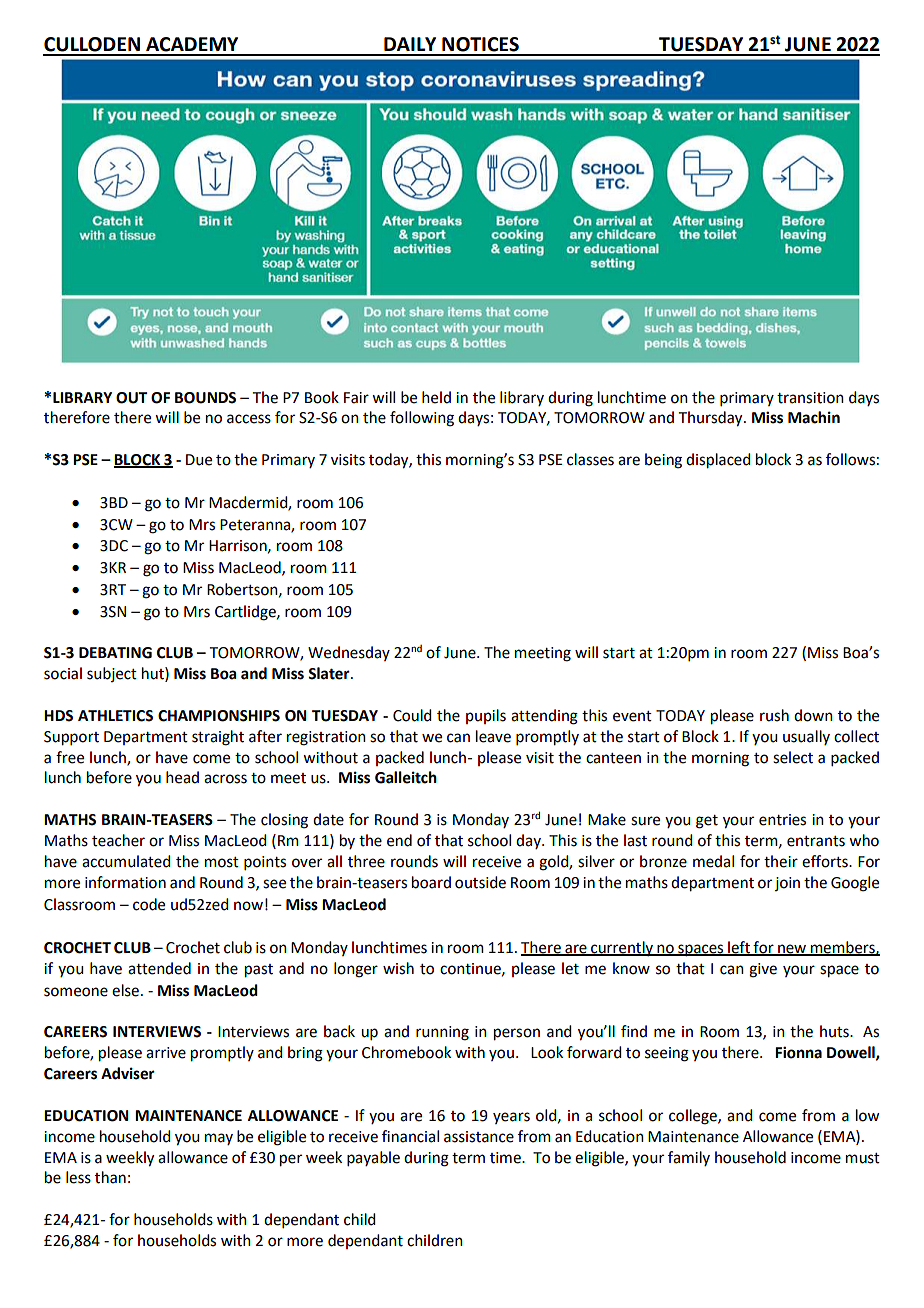  What do you see at coordinates (486, 716) in the screenshot?
I see `pupils` at bounding box center [486, 716].
